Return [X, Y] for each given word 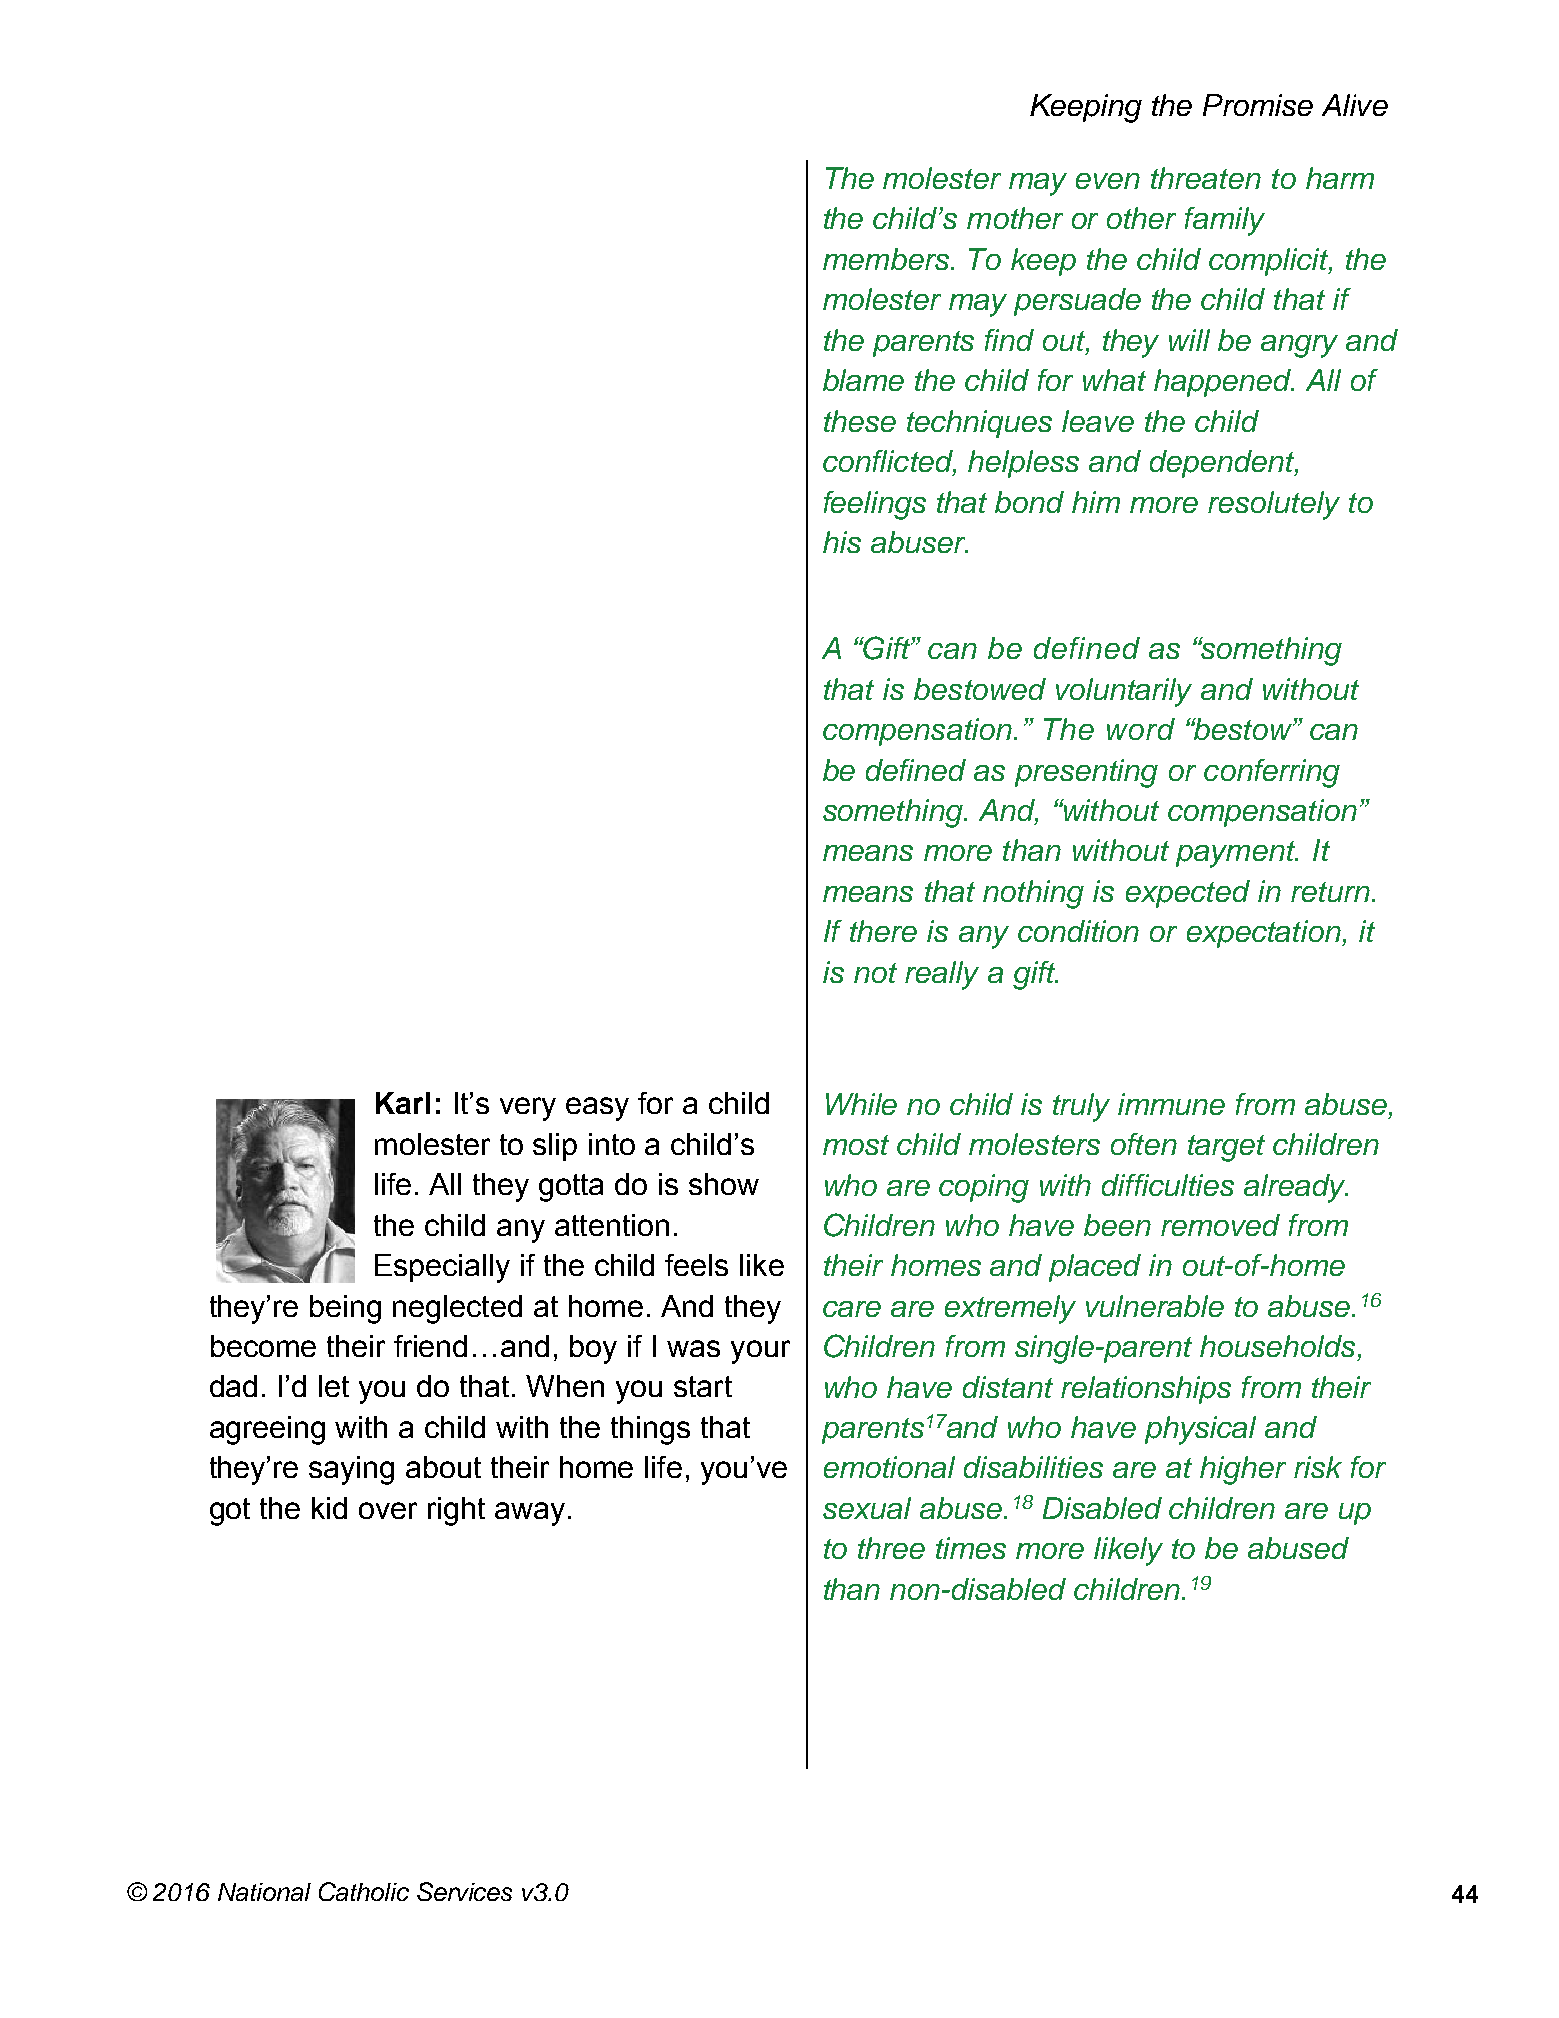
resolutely [1274, 505]
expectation [1265, 934]
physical [1200, 1430]
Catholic [364, 1891]
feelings [875, 505]
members [887, 259]
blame [863, 380]
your [760, 1352]
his [842, 542]
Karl [403, 1103]
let [334, 1386]
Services [464, 1891]
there [883, 931]
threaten [1206, 178]
